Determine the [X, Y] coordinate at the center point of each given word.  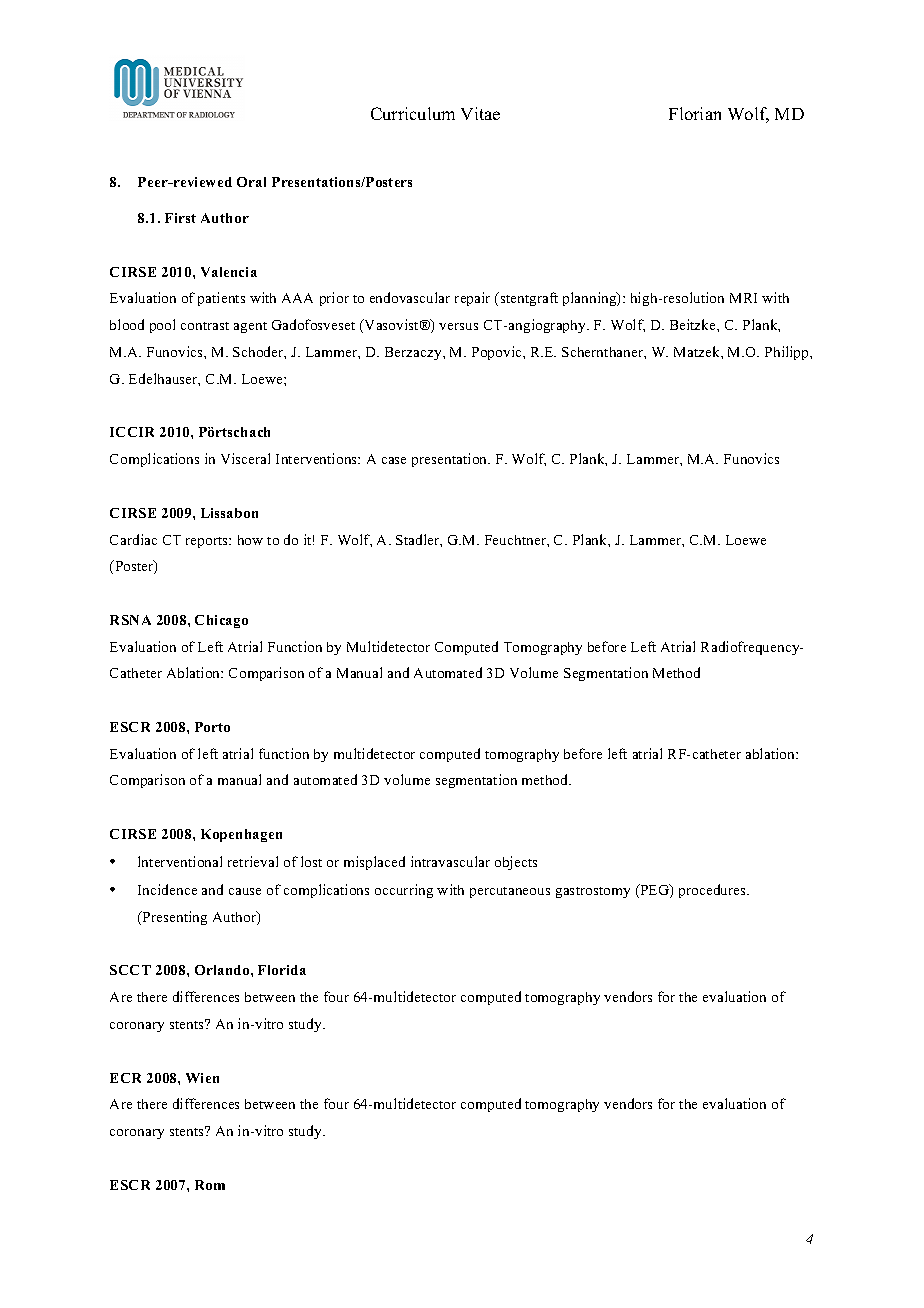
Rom [210, 1185]
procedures [714, 891]
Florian [695, 113]
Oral [251, 182]
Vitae [480, 113]
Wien [202, 1078]
